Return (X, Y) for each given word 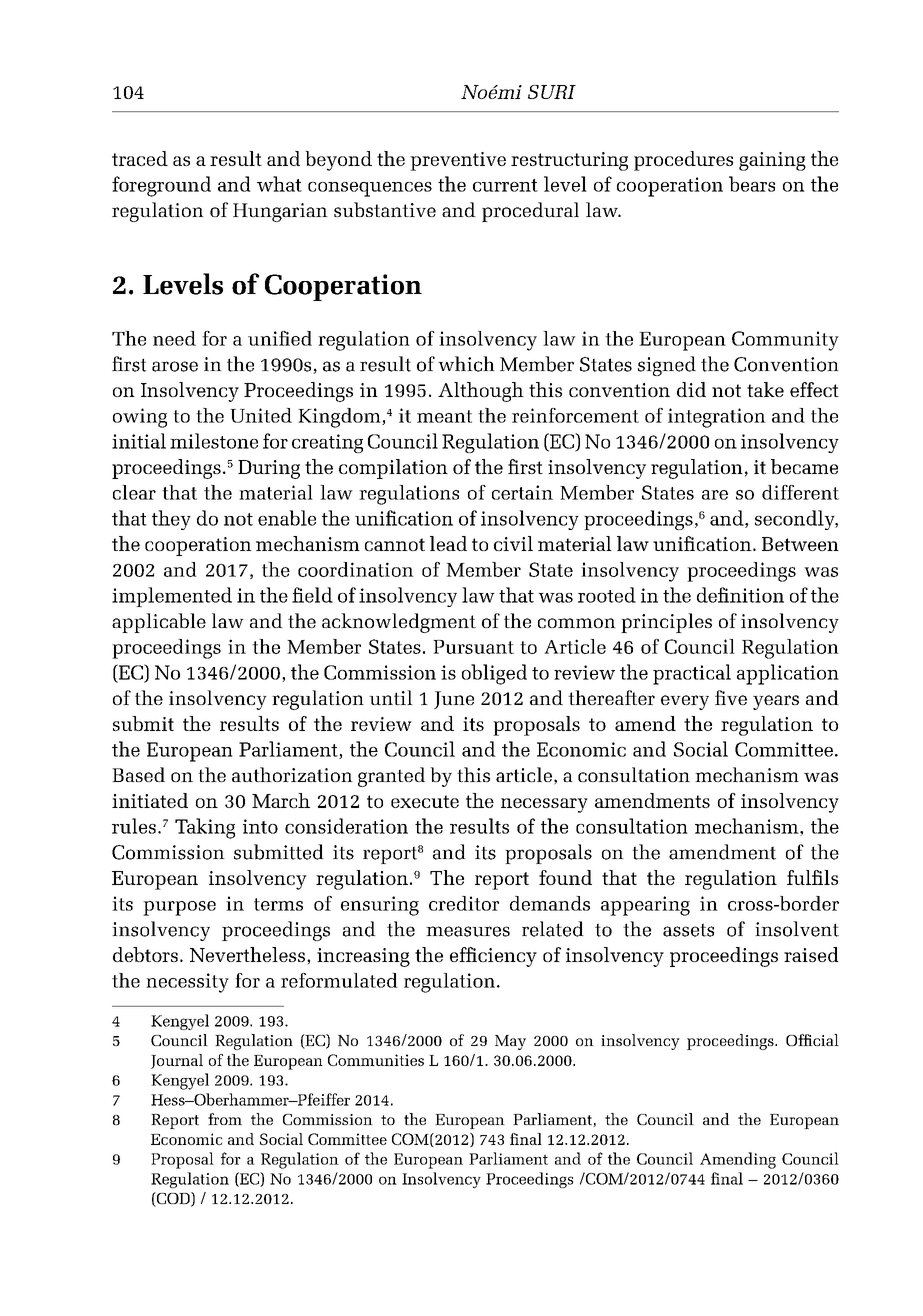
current (505, 185)
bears (752, 184)
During (269, 469)
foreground (161, 186)
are (715, 495)
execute (425, 801)
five (731, 697)
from (225, 1119)
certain (522, 492)
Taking (205, 828)
